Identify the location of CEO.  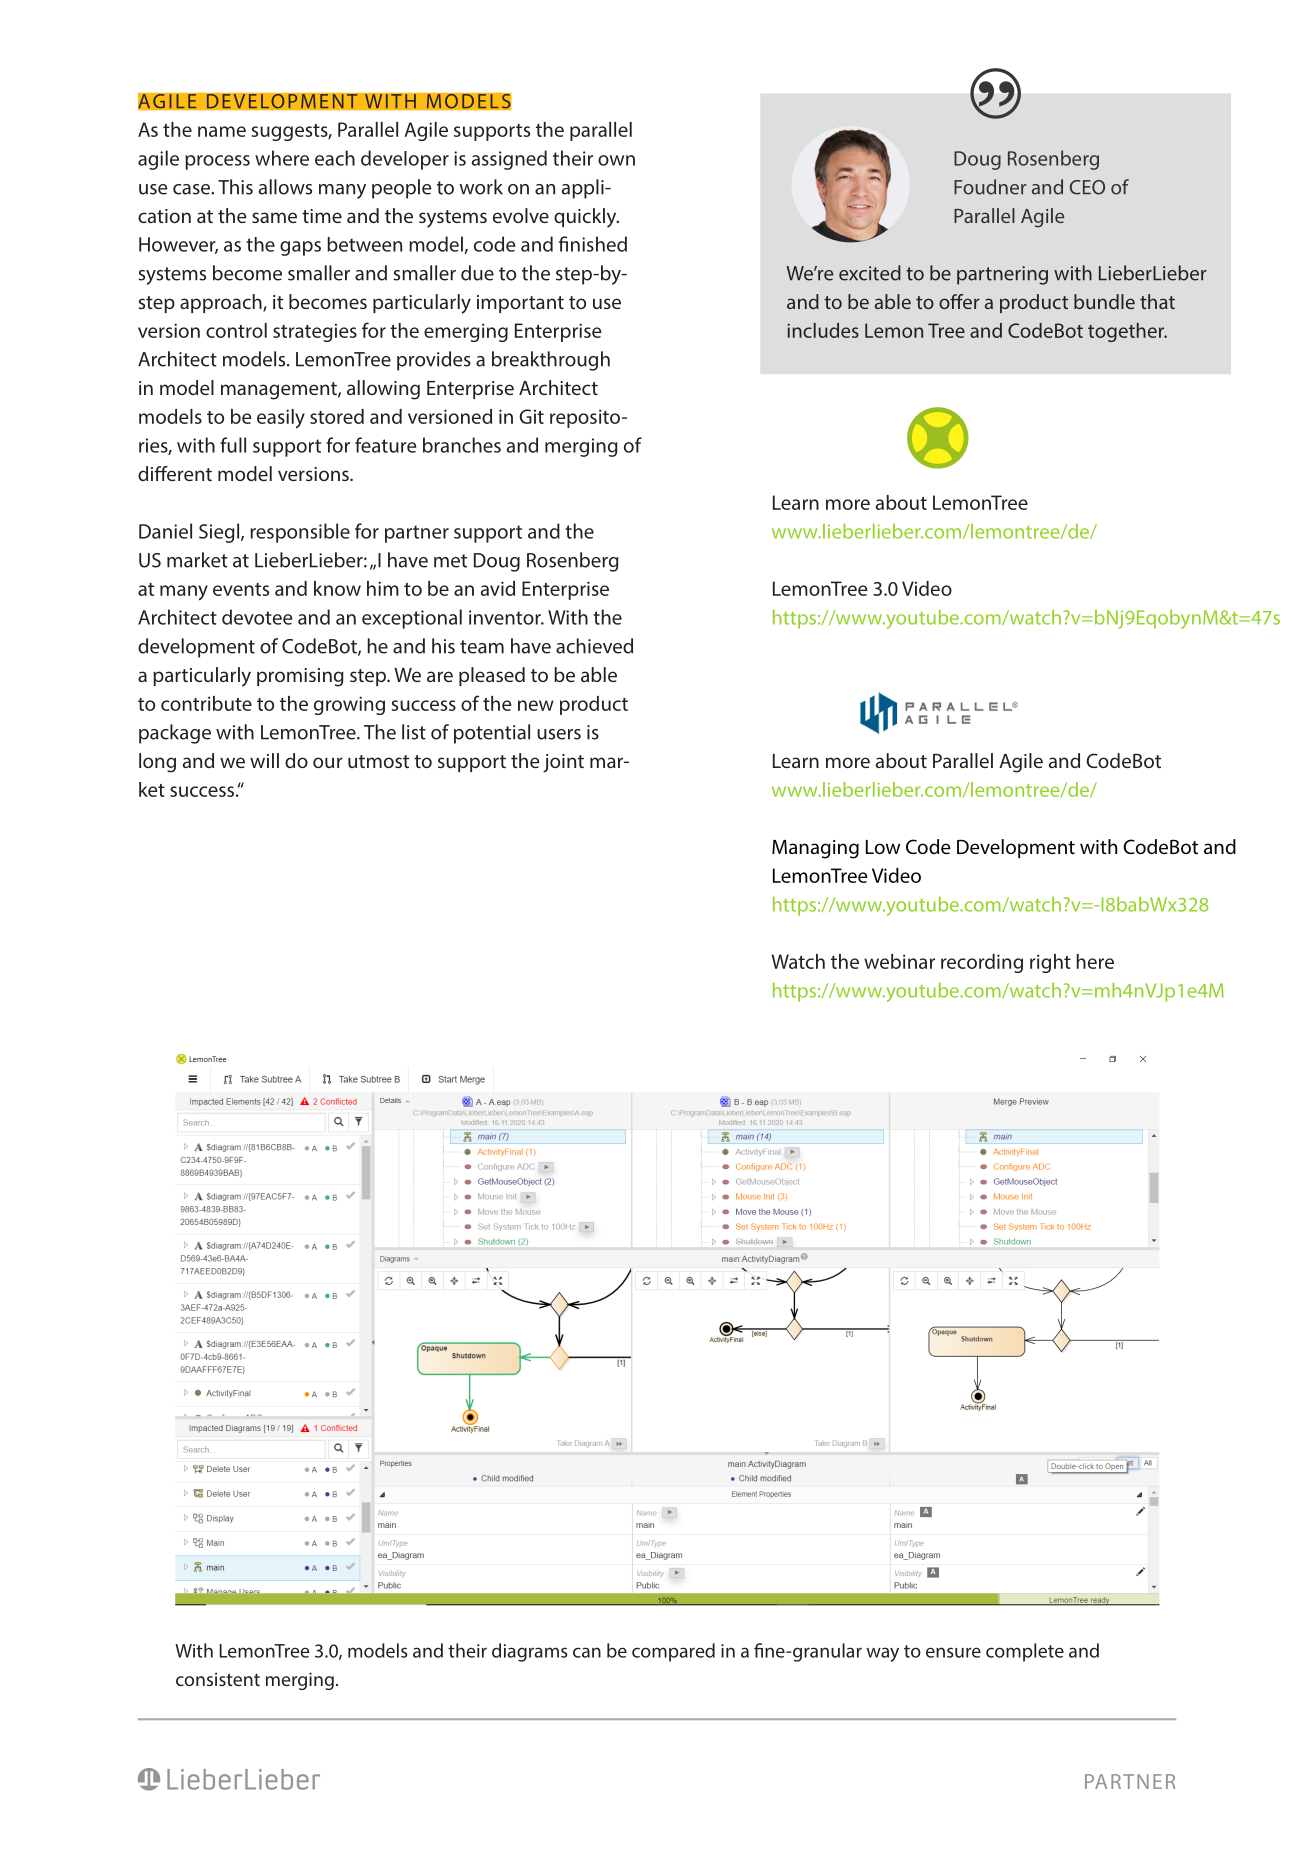
(1087, 187).
